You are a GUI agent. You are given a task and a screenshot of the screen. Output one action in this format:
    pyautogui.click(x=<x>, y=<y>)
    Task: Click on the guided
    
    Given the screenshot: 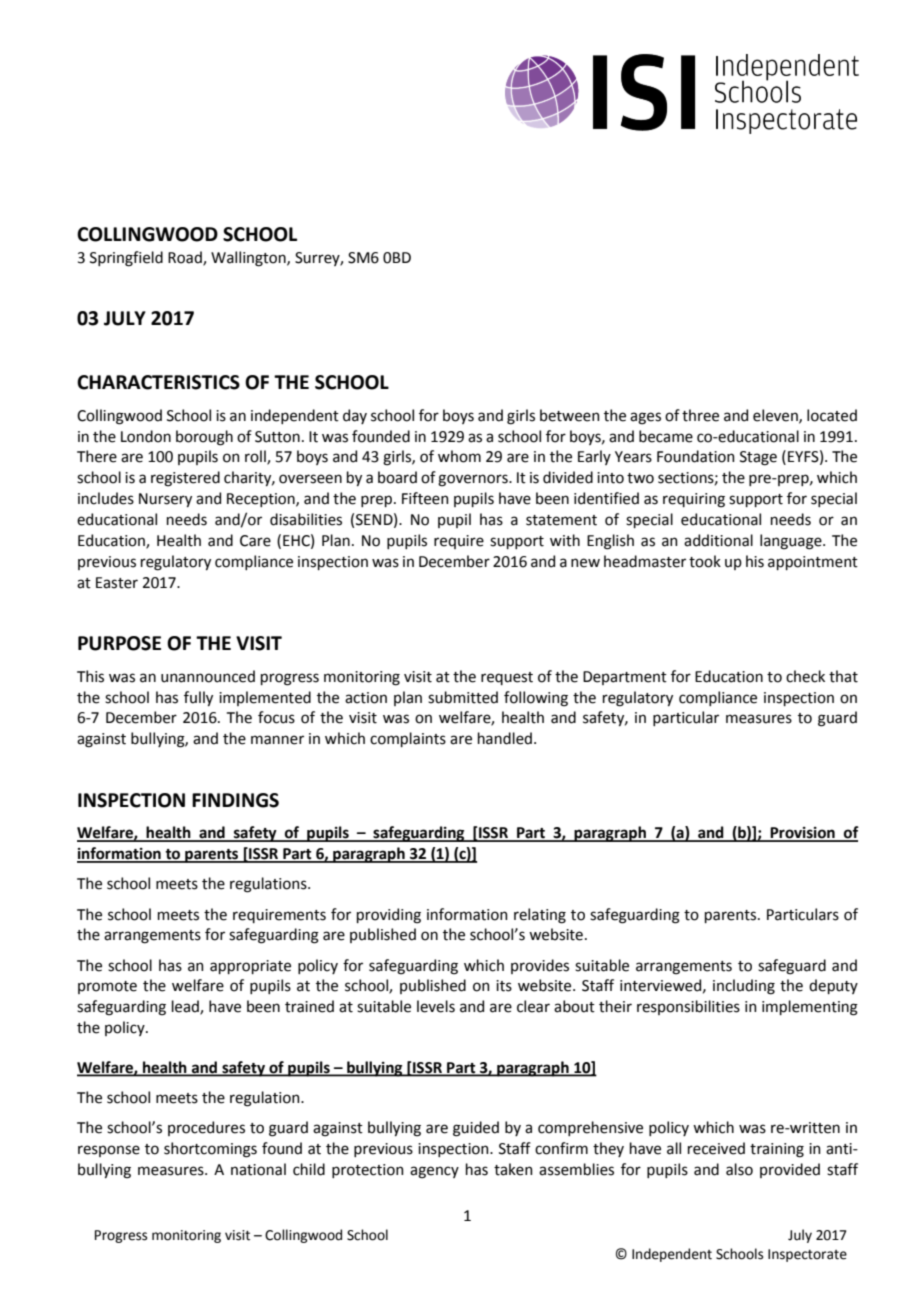 What is the action you would take?
    pyautogui.click(x=476, y=1129)
